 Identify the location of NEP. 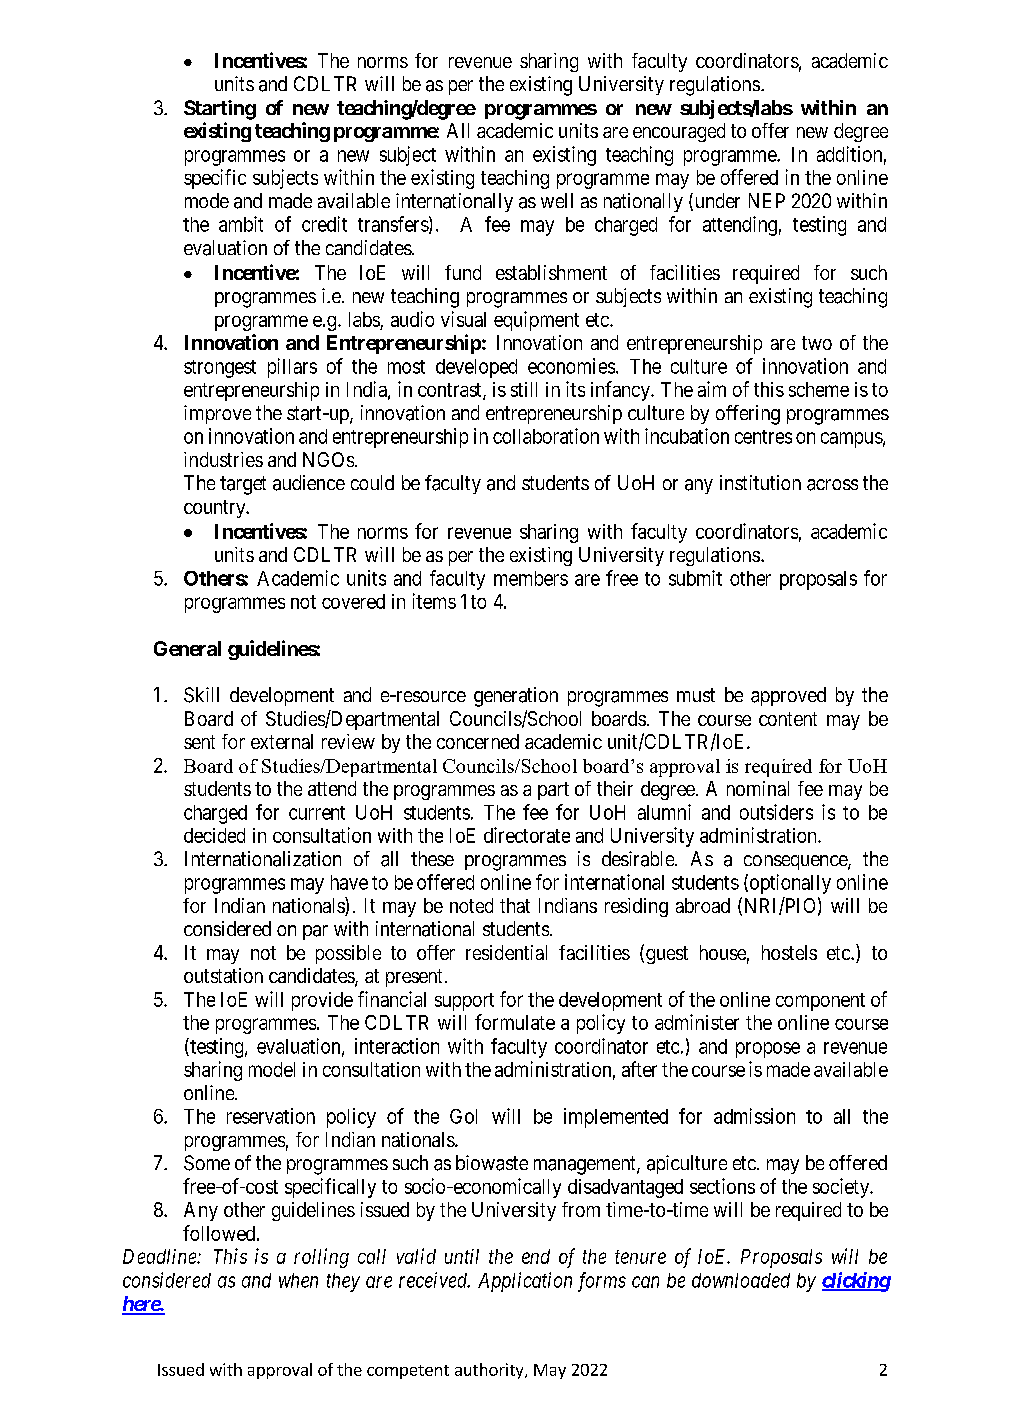
(767, 200).
